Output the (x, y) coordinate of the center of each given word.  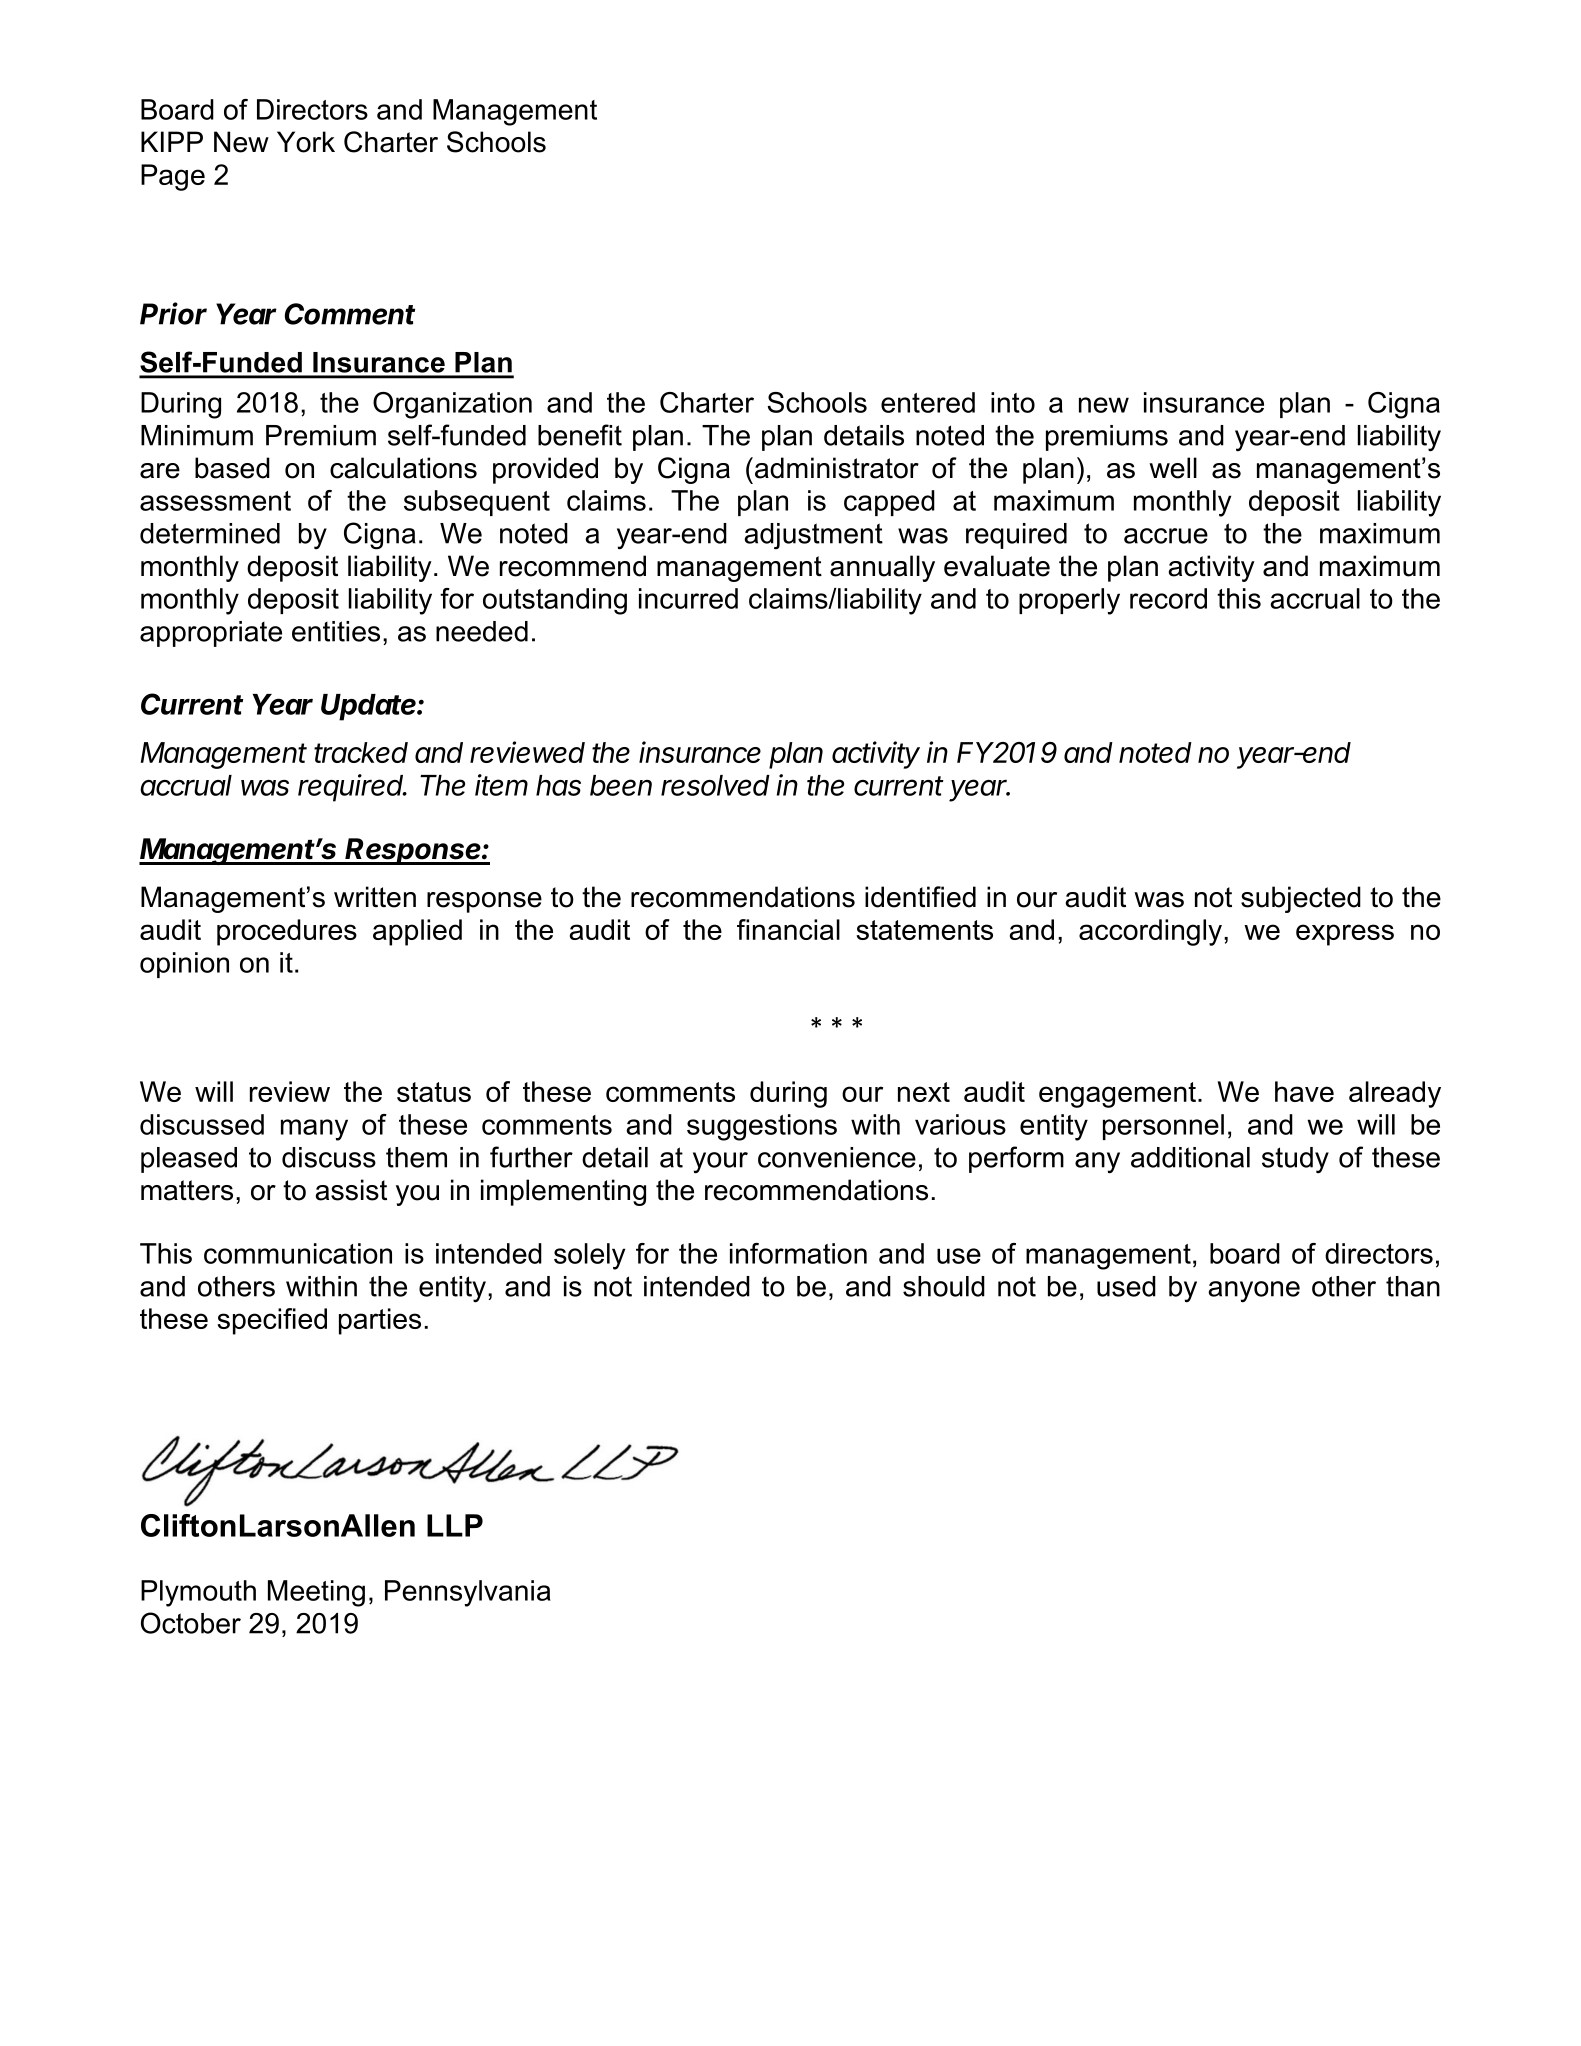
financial (788, 929)
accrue (1166, 536)
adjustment (813, 536)
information (798, 1253)
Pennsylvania (468, 1593)
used (1126, 1286)
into (1013, 402)
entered (928, 402)
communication (298, 1253)
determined (210, 533)
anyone (1254, 1292)
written (375, 897)
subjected (1301, 899)
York (306, 142)
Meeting (316, 1593)
